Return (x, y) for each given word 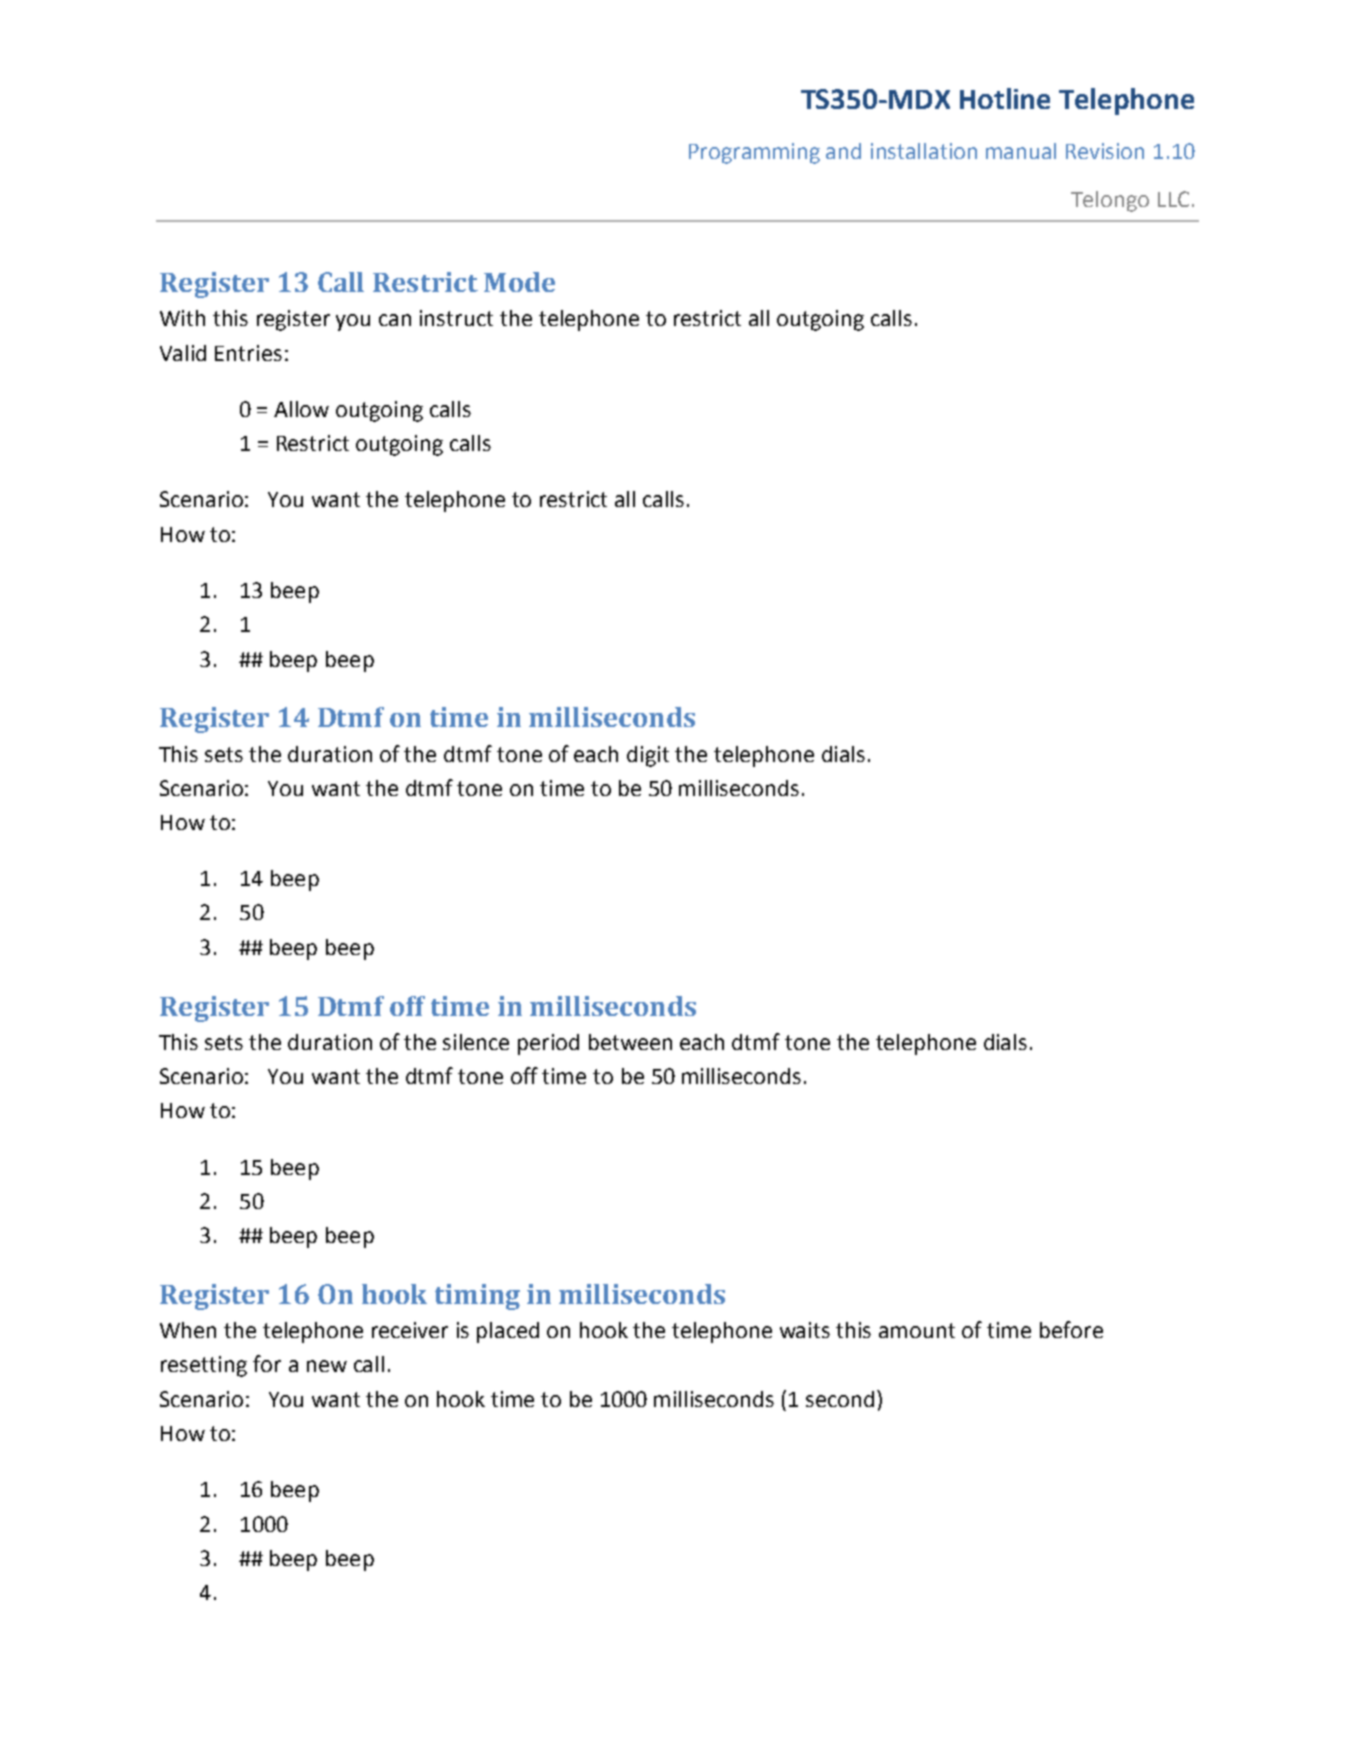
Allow (301, 409)
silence (476, 1042)
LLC (1173, 199)
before (1071, 1329)
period (548, 1044)
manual (1021, 151)
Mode (519, 282)
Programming (754, 153)
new (327, 1366)
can (395, 320)
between (630, 1042)
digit (648, 756)
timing (477, 1297)
